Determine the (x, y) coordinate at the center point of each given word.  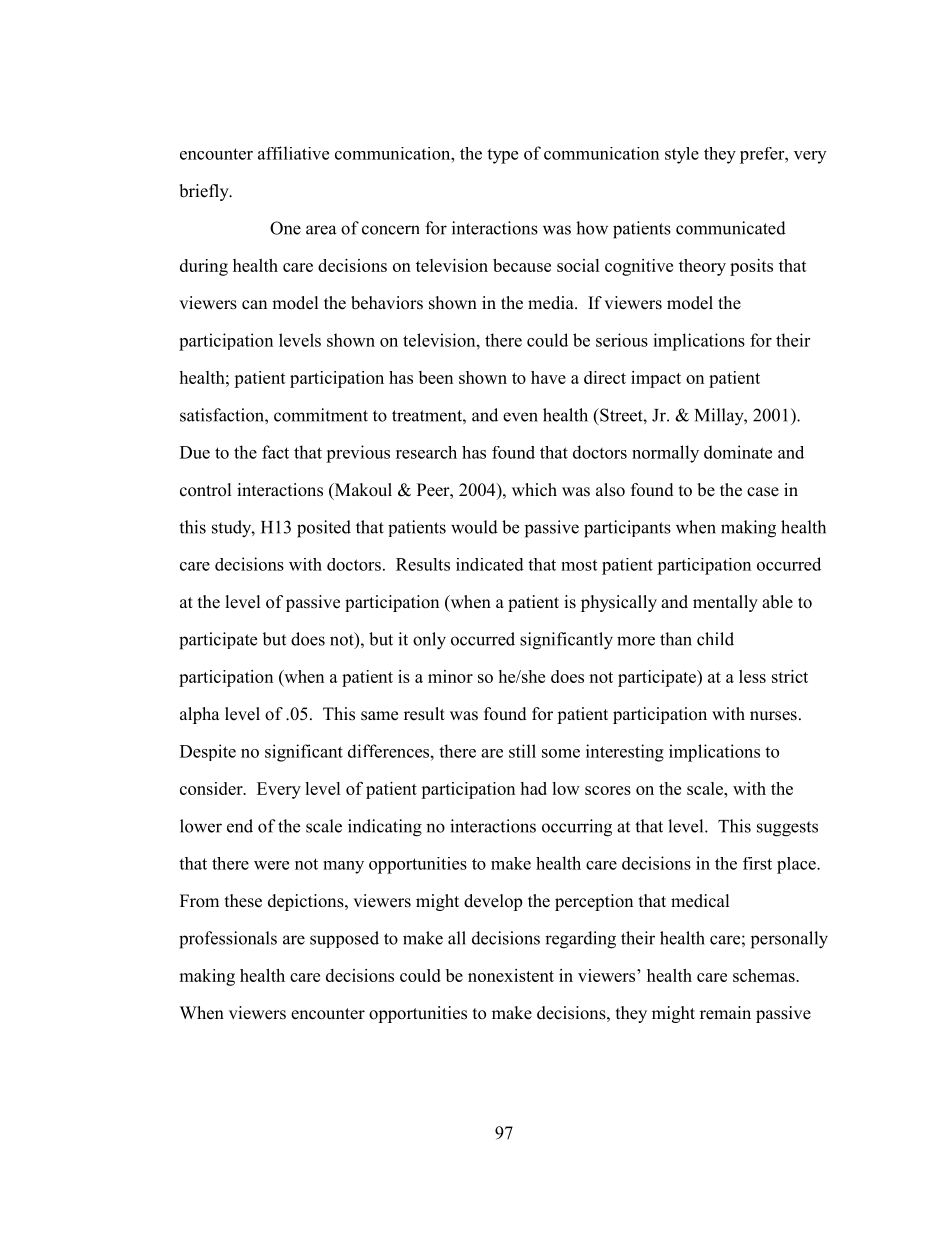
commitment (321, 415)
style (682, 155)
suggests (787, 829)
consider (212, 788)
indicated (490, 564)
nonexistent (511, 975)
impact (656, 379)
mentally (725, 603)
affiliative (293, 153)
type (502, 156)
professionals (228, 940)
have (548, 377)
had (533, 788)
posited (324, 529)
